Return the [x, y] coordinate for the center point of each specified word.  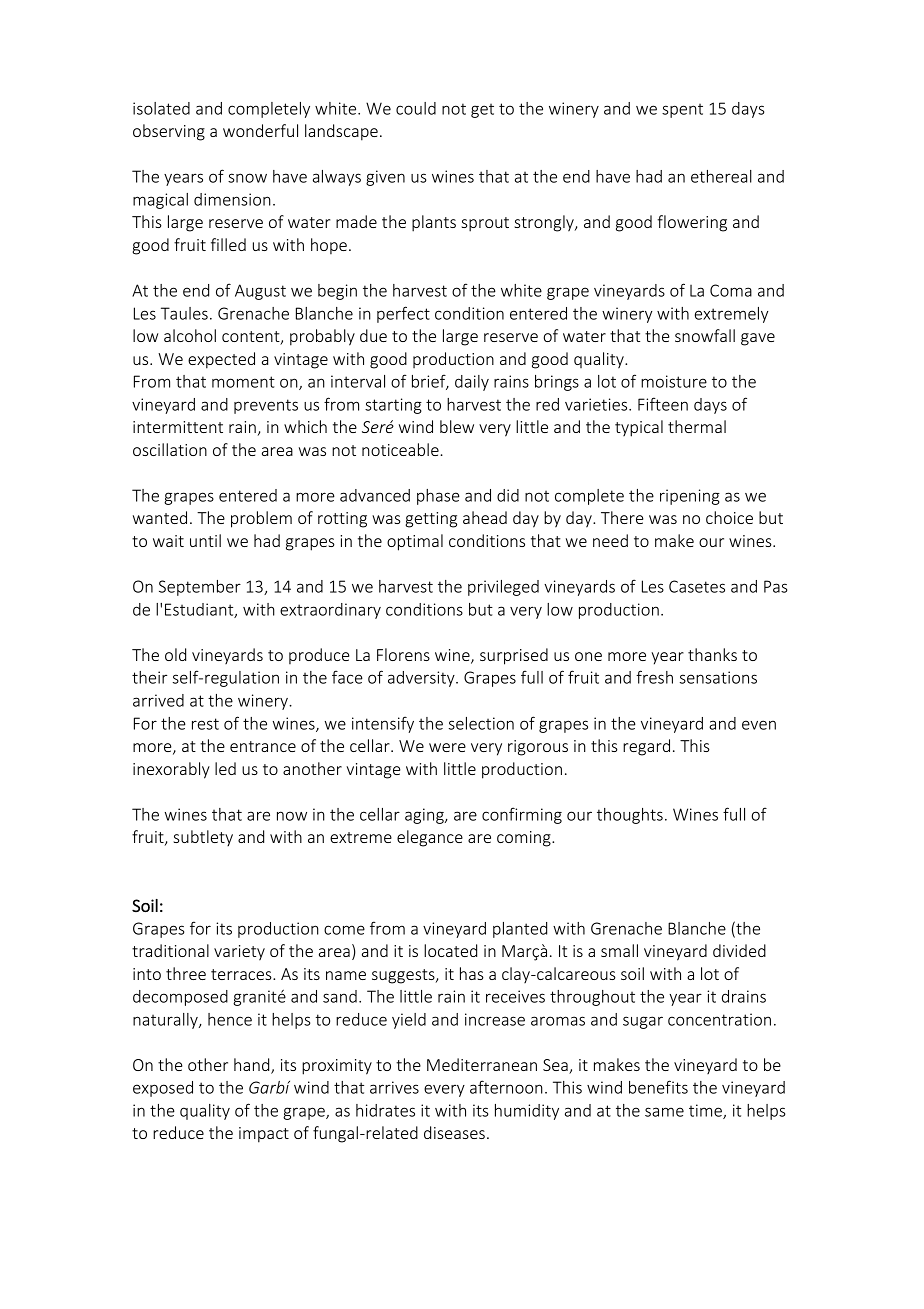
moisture [674, 381]
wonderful [260, 130]
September [200, 588]
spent [682, 110]
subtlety [203, 838]
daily [472, 383]
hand [253, 1066]
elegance [430, 838]
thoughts [630, 816]
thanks [712, 654]
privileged [503, 588]
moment [243, 382]
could [416, 108]
